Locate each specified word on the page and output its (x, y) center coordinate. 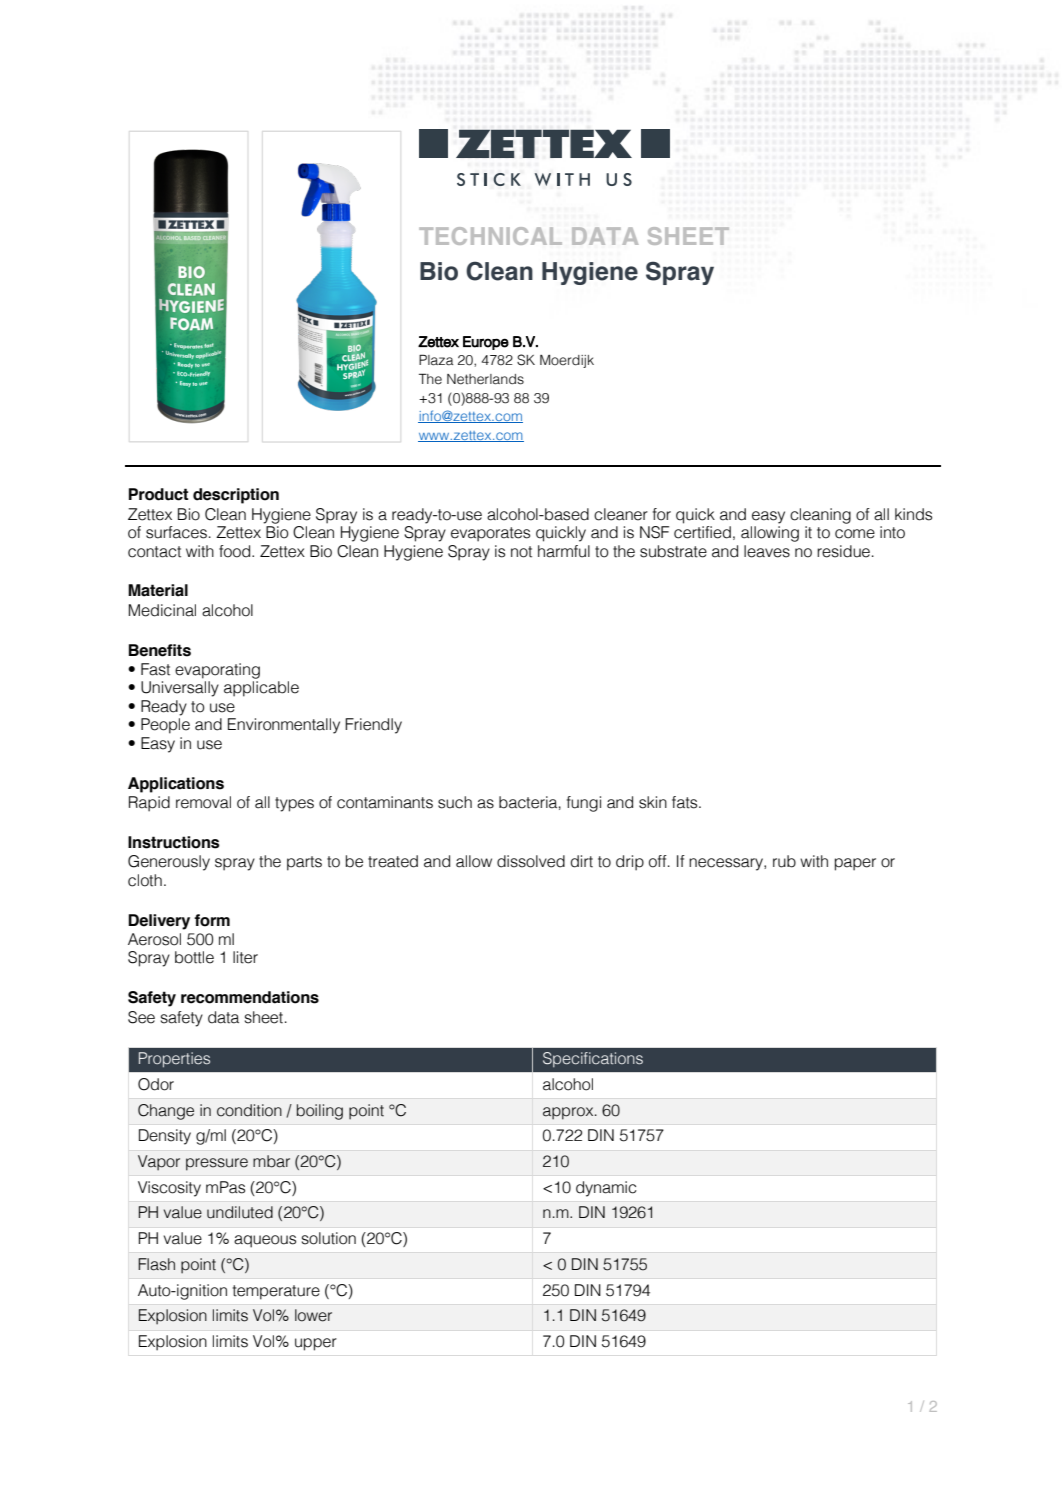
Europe (486, 343)
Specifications (593, 1059)
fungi (584, 804)
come (855, 534)
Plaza (436, 360)
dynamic (606, 1189)
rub (784, 861)
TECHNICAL (490, 236)
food (236, 551)
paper (855, 864)
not (521, 552)
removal (203, 802)
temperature (276, 1292)
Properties (174, 1060)
